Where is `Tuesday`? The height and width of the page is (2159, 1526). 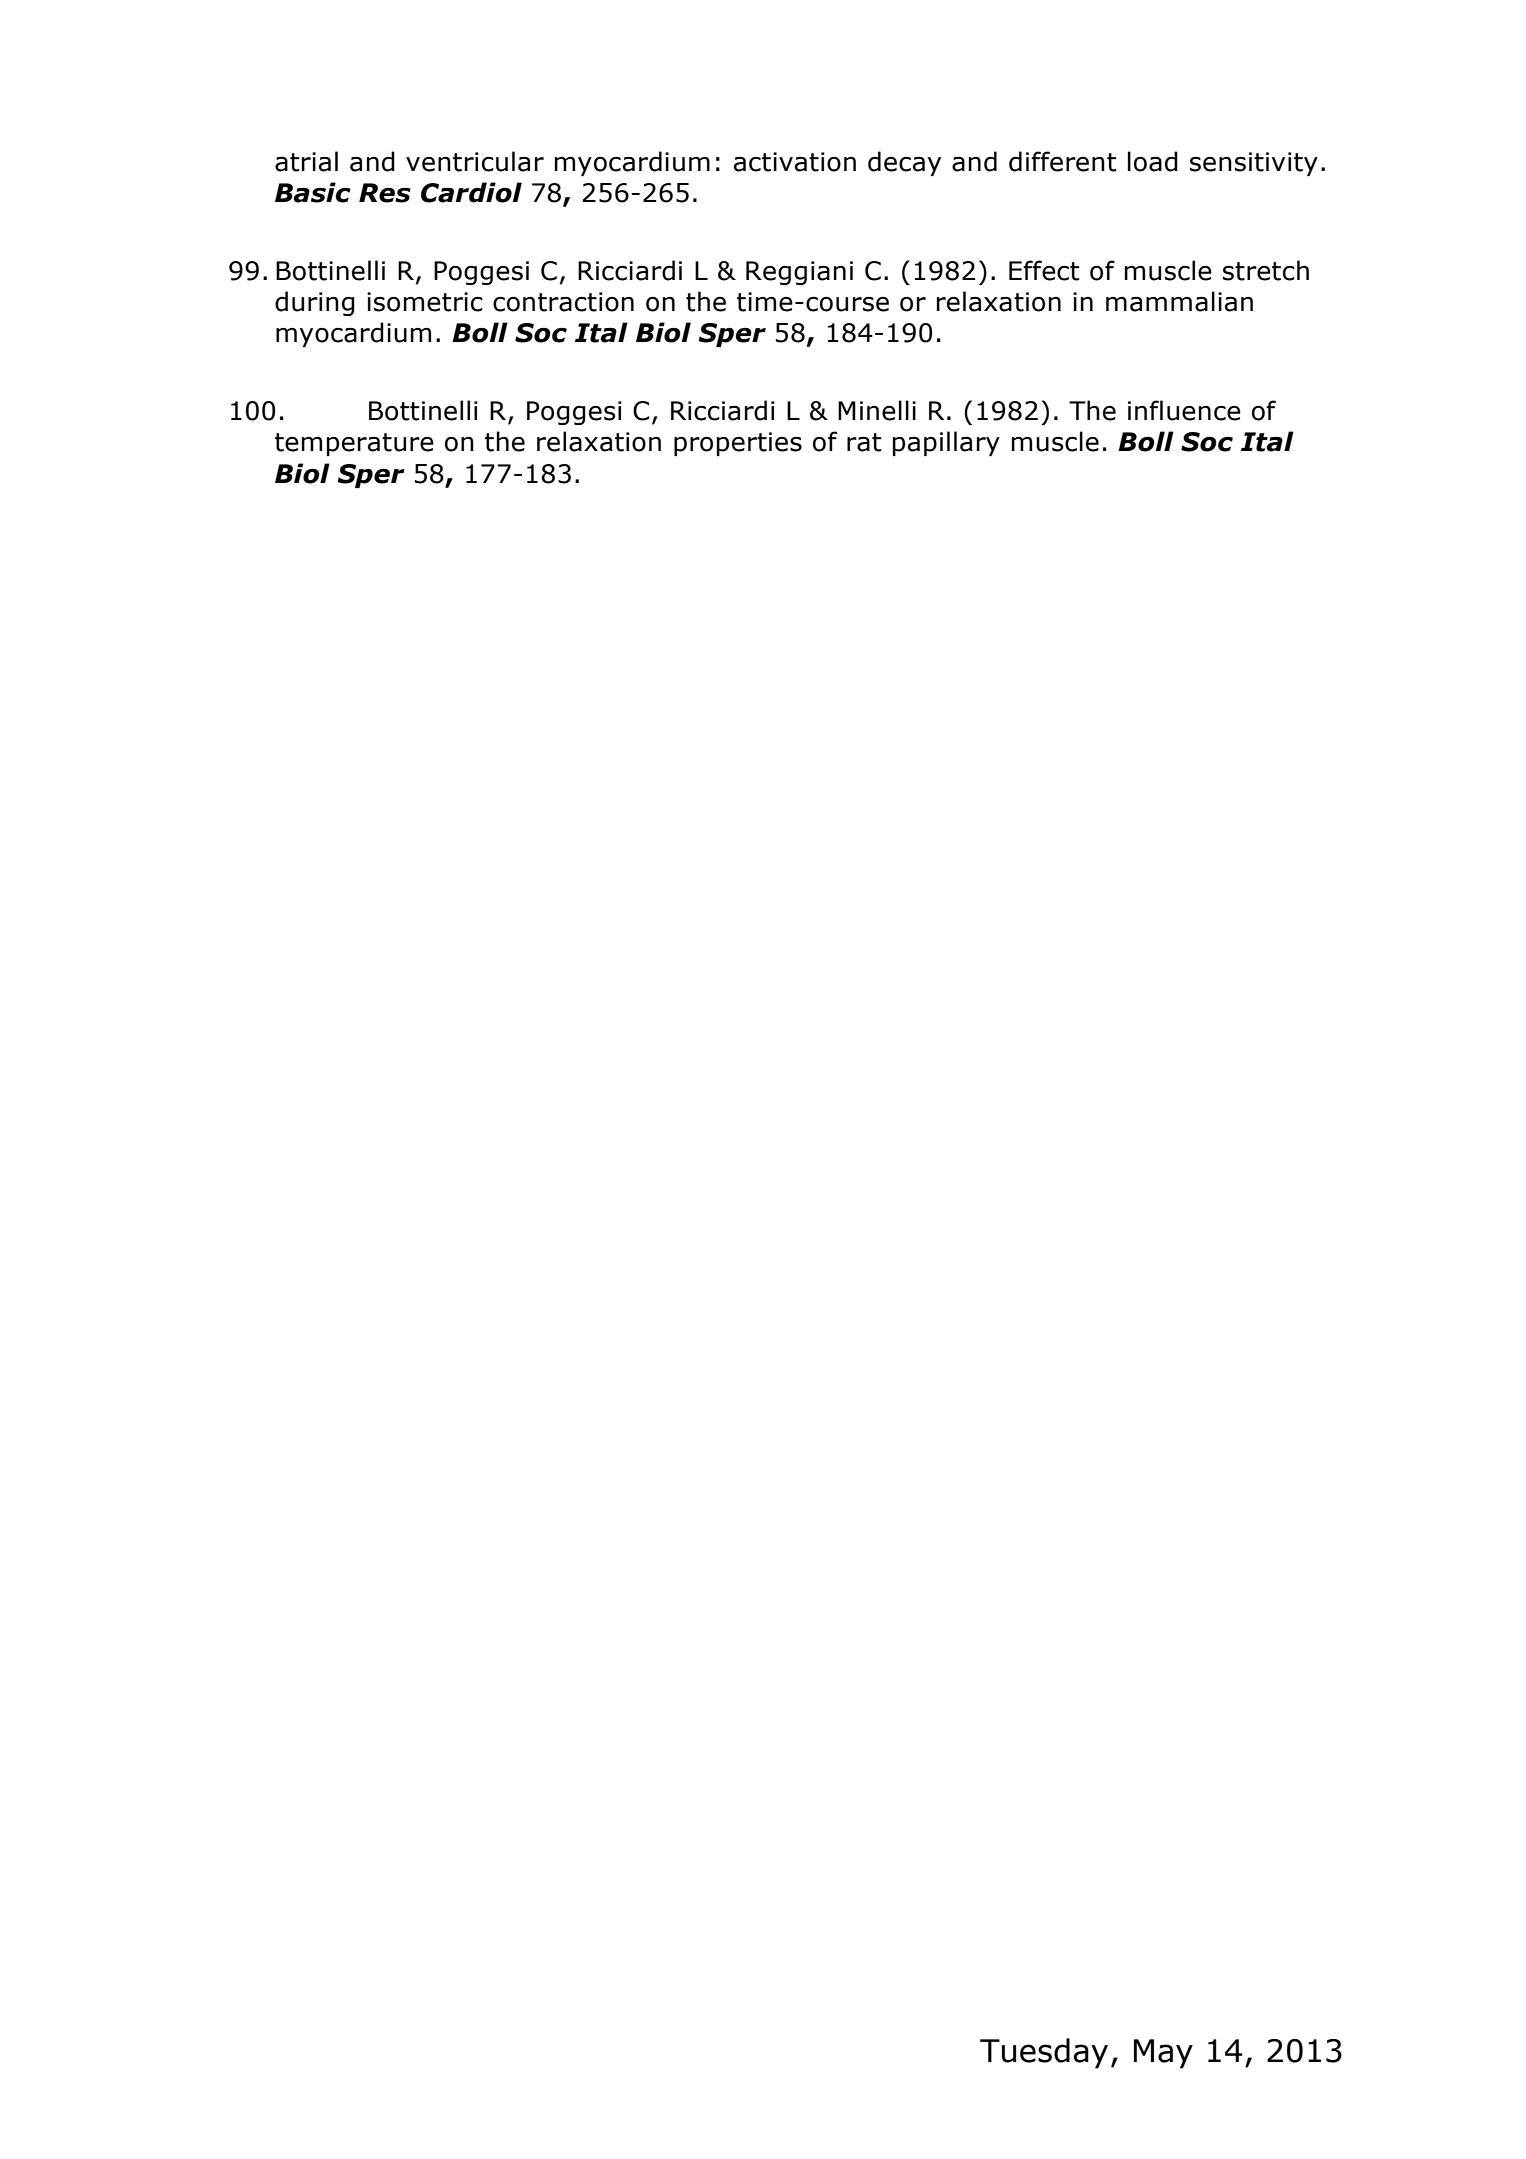
Tuesday is located at coordinates (1044, 2053).
